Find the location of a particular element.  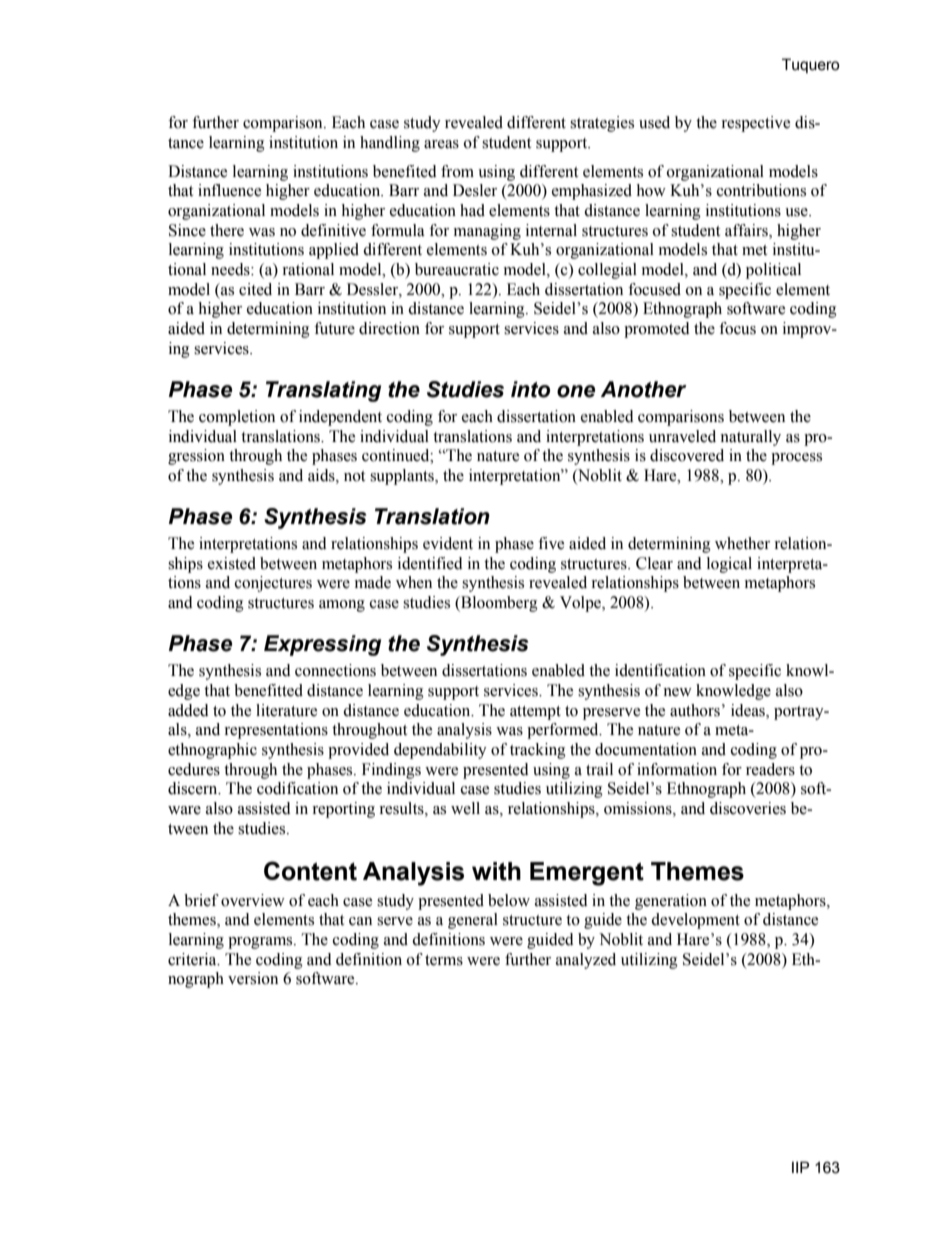

completion is located at coordinates (237, 418).
